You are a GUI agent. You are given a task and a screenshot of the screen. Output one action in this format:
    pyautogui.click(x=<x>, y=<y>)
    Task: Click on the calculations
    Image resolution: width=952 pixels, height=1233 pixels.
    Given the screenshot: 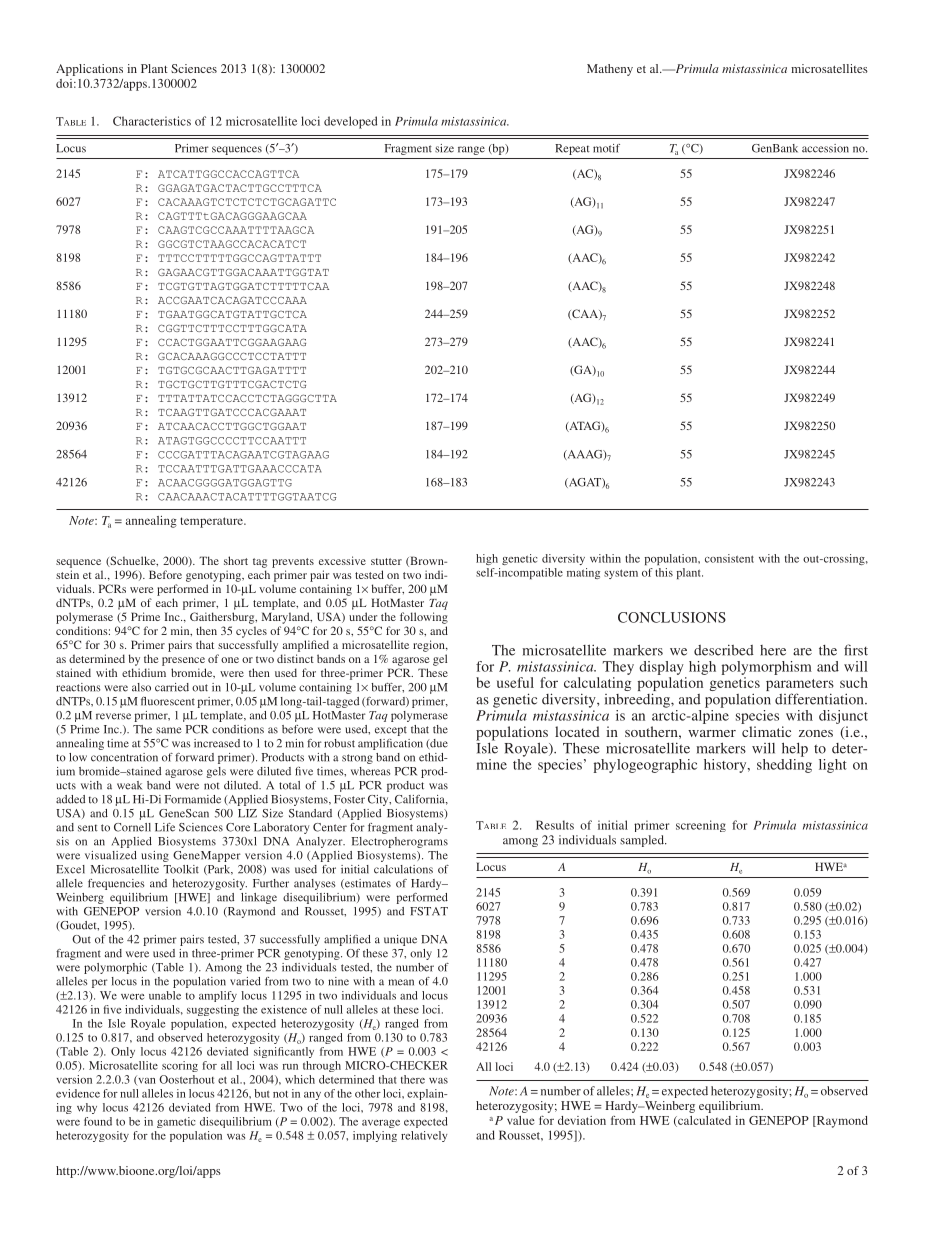 What is the action you would take?
    pyautogui.click(x=403, y=869)
